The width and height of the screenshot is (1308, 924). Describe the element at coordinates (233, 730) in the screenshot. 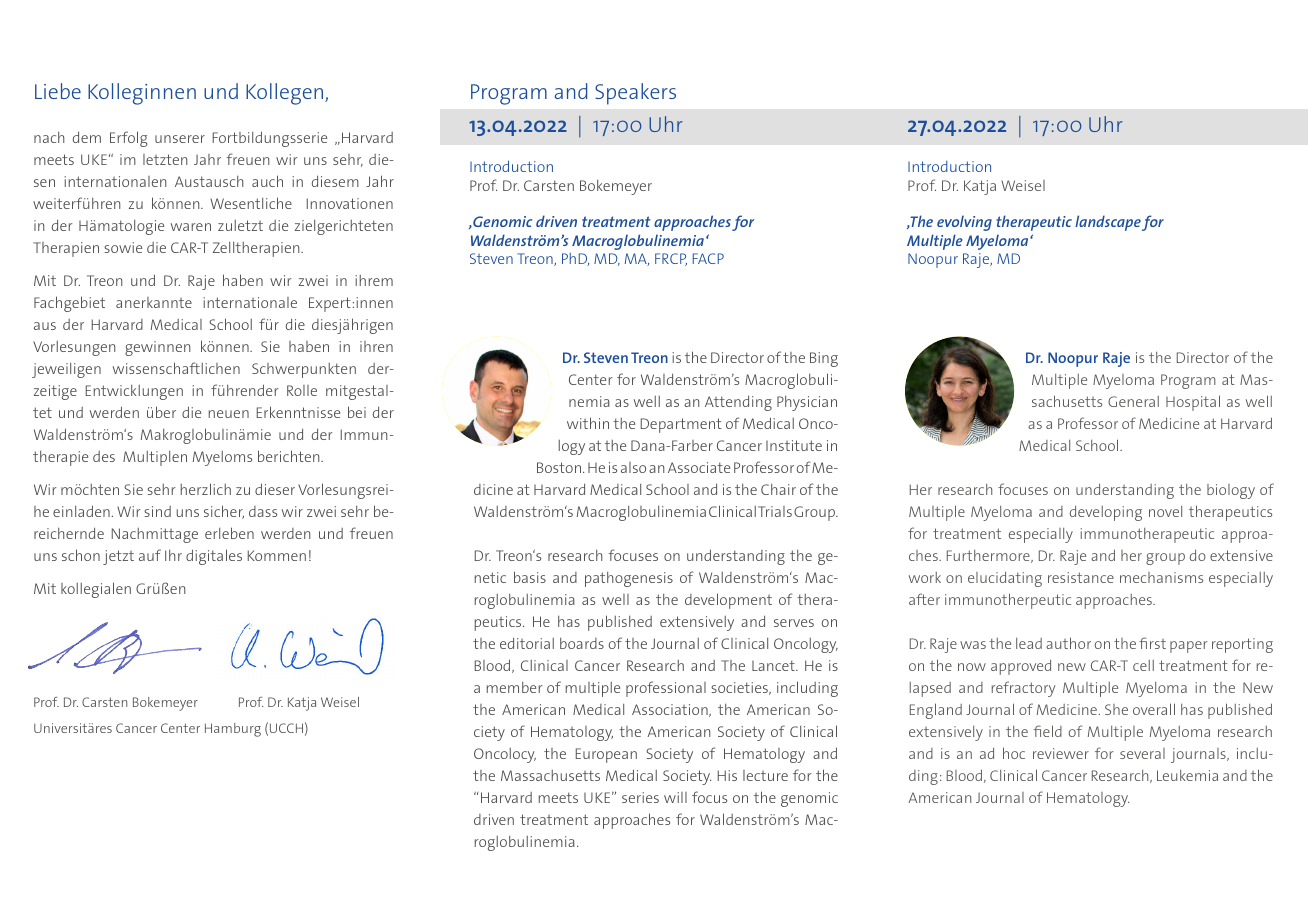

I see `Hamburg` at that location.
